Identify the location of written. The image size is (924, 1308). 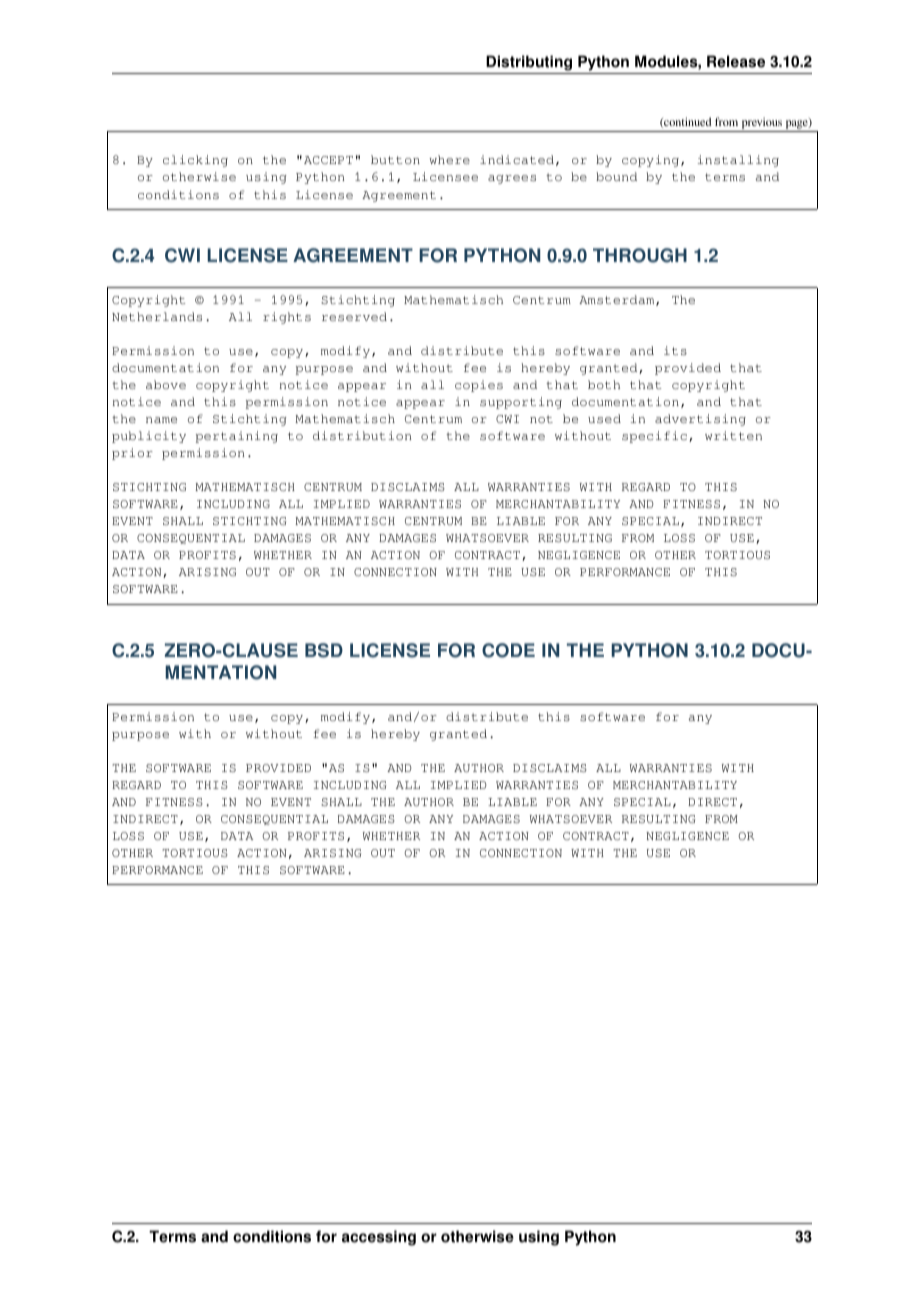
(733, 435).
